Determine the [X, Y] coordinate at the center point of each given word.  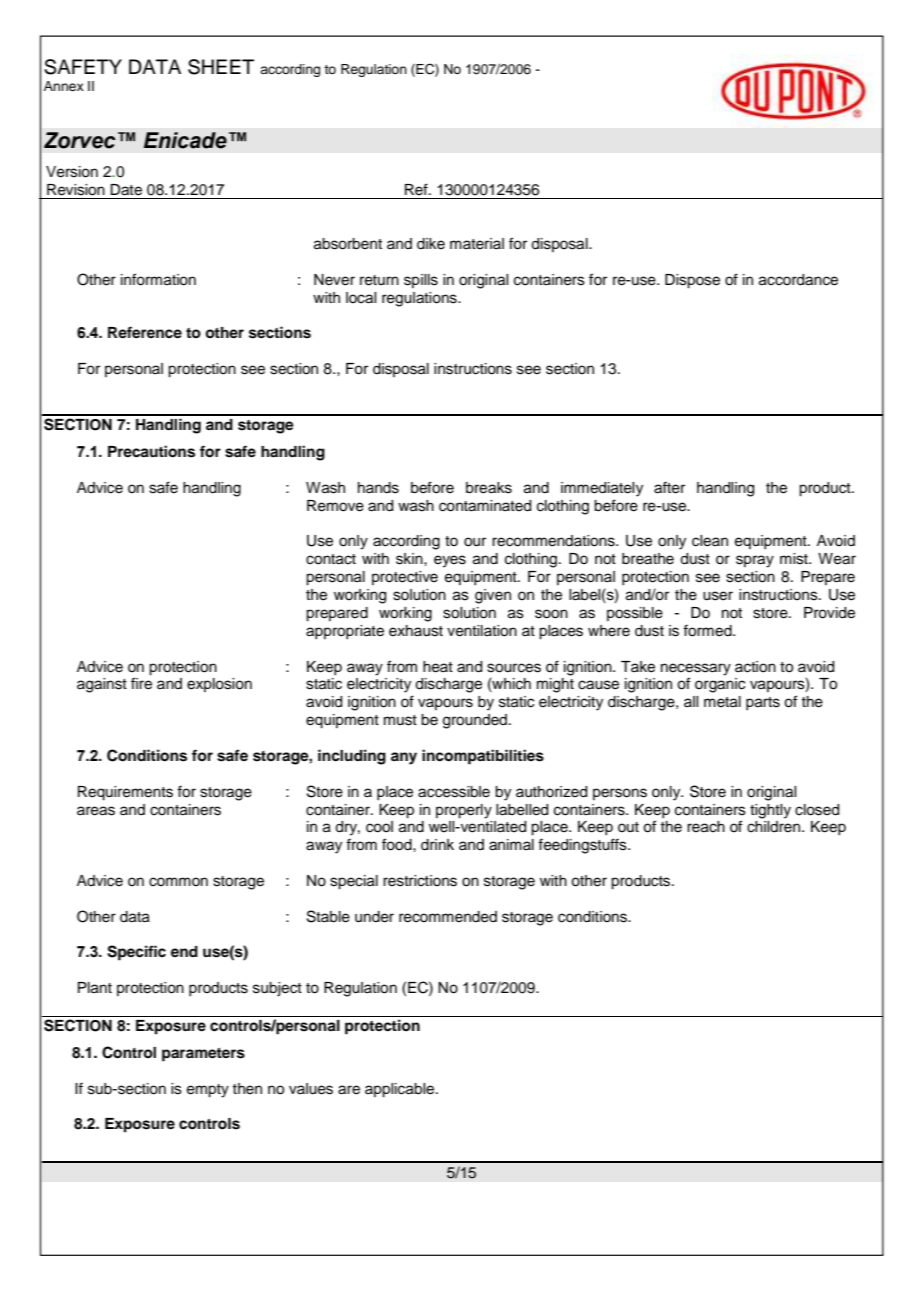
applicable [401, 1090]
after [669, 487]
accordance [798, 280]
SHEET [221, 67]
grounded [476, 721]
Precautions [151, 451]
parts [763, 703]
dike [431, 244]
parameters [203, 1055]
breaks [489, 488]
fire [141, 683]
